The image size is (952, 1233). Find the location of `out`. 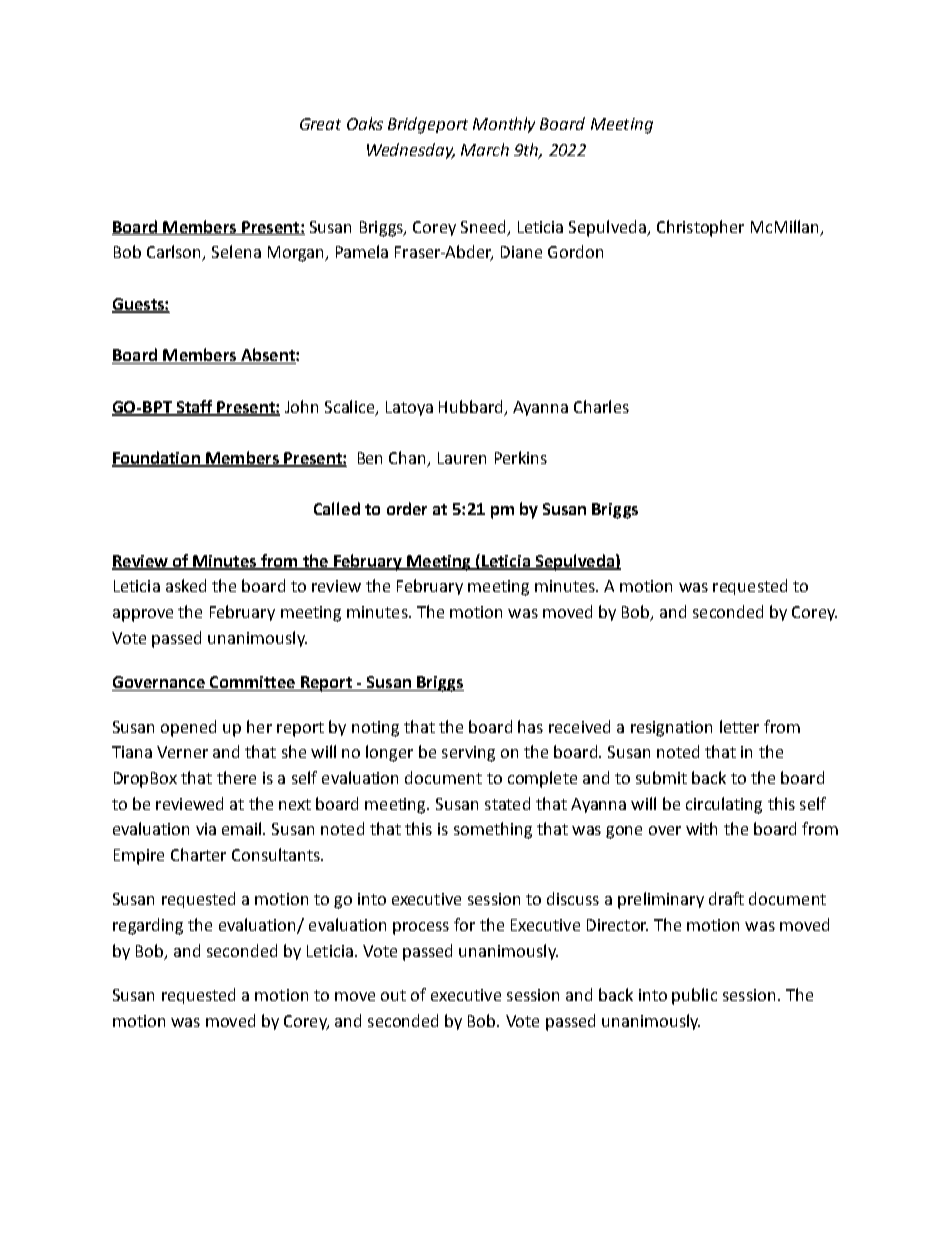

out is located at coordinates (393, 995).
